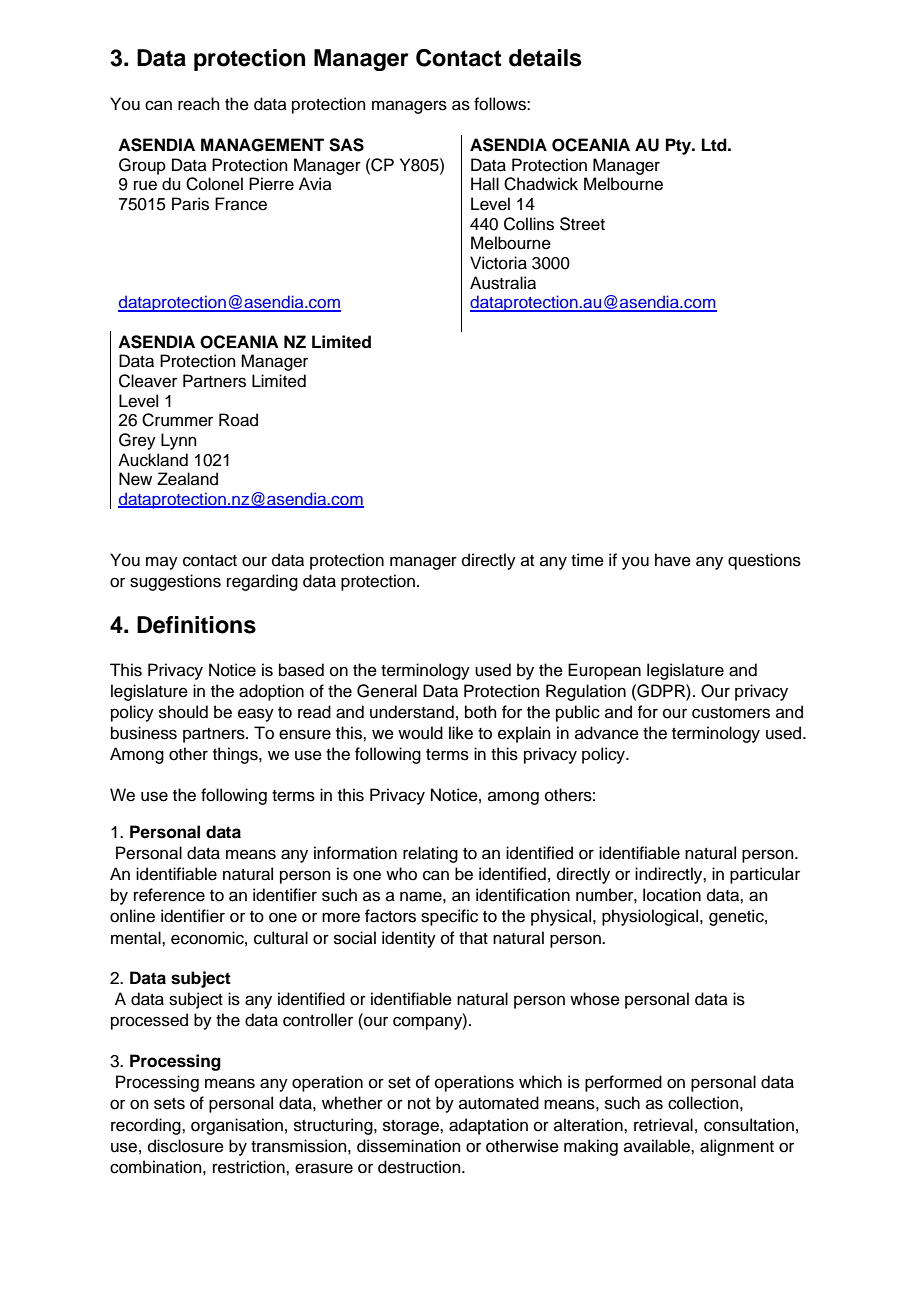  I want to click on location, so click(672, 895).
